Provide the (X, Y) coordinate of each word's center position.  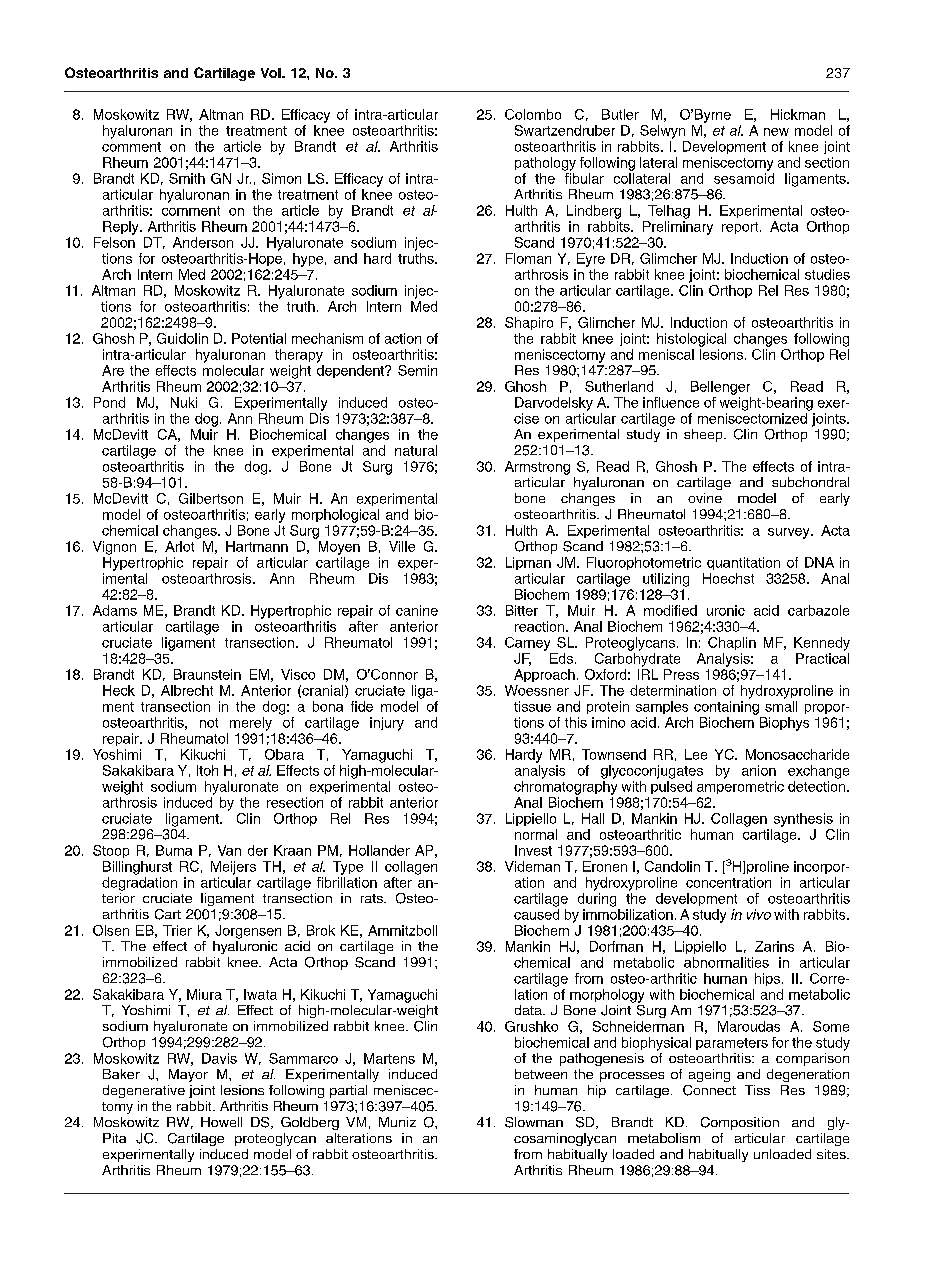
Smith (187, 178)
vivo (759, 914)
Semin (417, 370)
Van (229, 850)
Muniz (397, 1122)
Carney (527, 644)
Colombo (533, 114)
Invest (533, 850)
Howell (221, 1122)
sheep (704, 435)
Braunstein (207, 674)
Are (113, 370)
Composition (740, 1123)
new (776, 132)
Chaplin (732, 643)
